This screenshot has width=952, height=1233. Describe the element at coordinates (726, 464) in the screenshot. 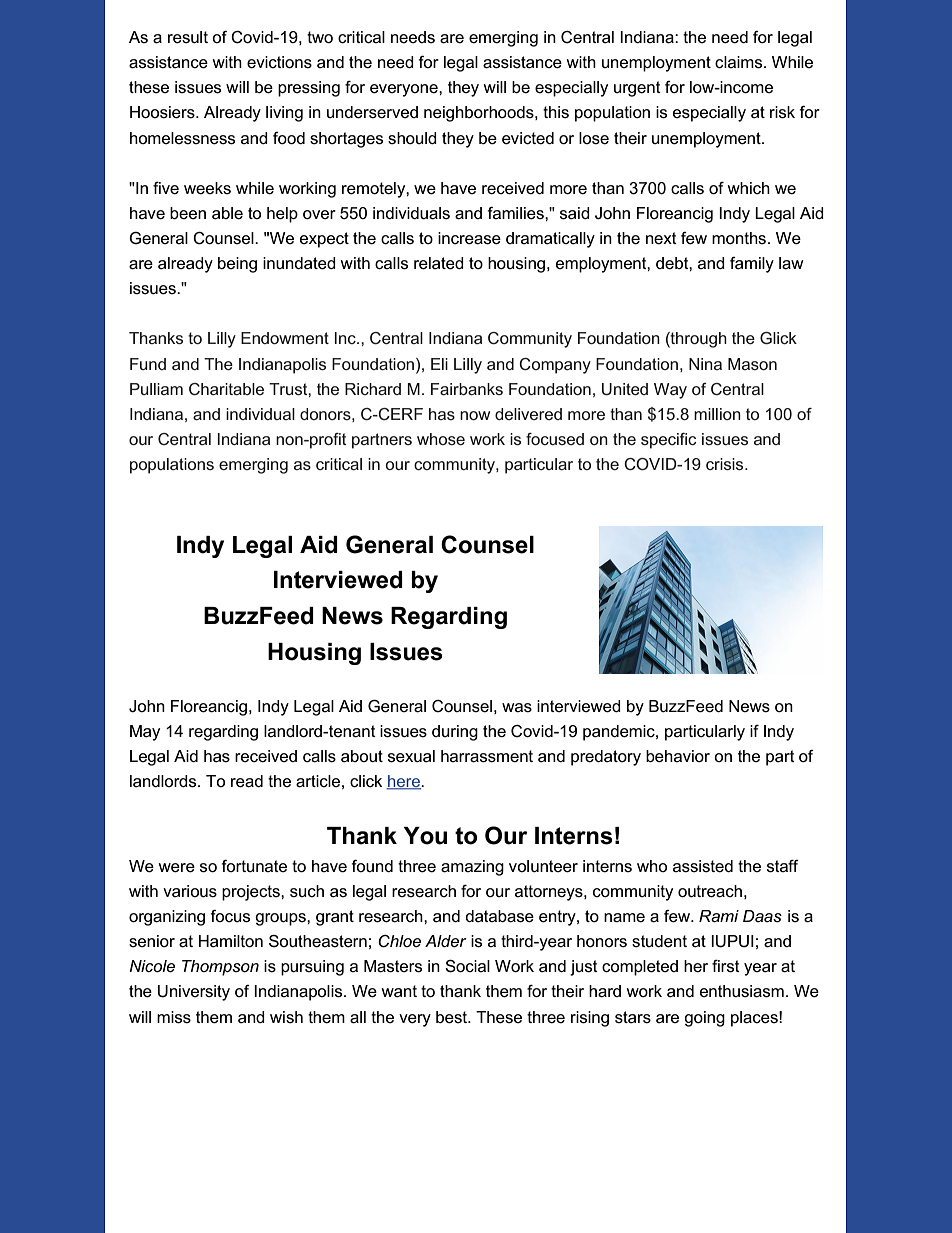

I see `crisis` at that location.
